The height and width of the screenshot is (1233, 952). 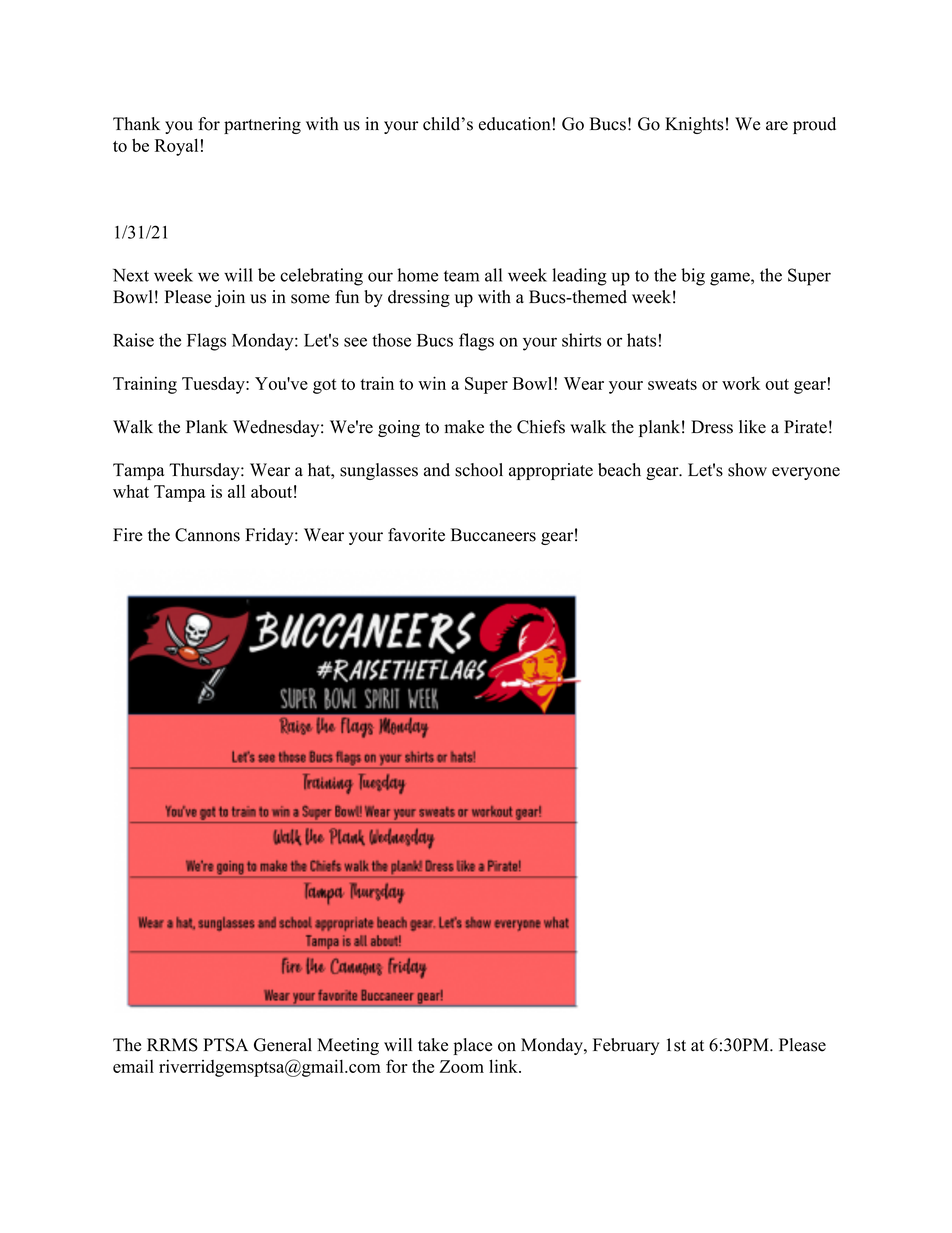 I want to click on like, so click(x=752, y=427).
